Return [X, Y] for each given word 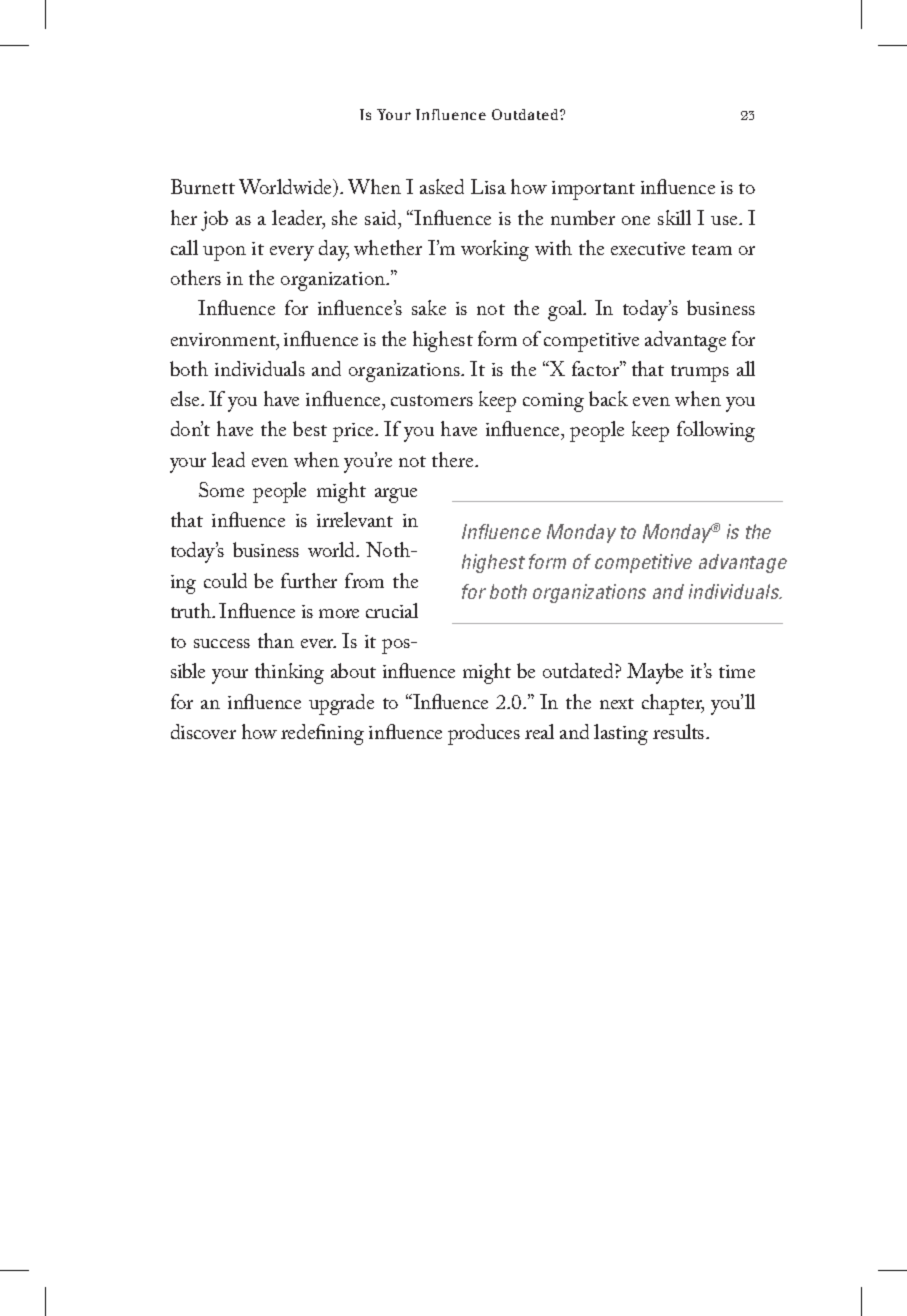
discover [203, 731]
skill [674, 217]
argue [396, 495]
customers [432, 400]
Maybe [655, 673]
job [214, 220]
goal [566, 310]
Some [221, 489]
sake [429, 307]
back [608, 398]
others [196, 277]
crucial [392, 610]
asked [442, 186]
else [186, 398]
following [716, 431]
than [276, 640]
